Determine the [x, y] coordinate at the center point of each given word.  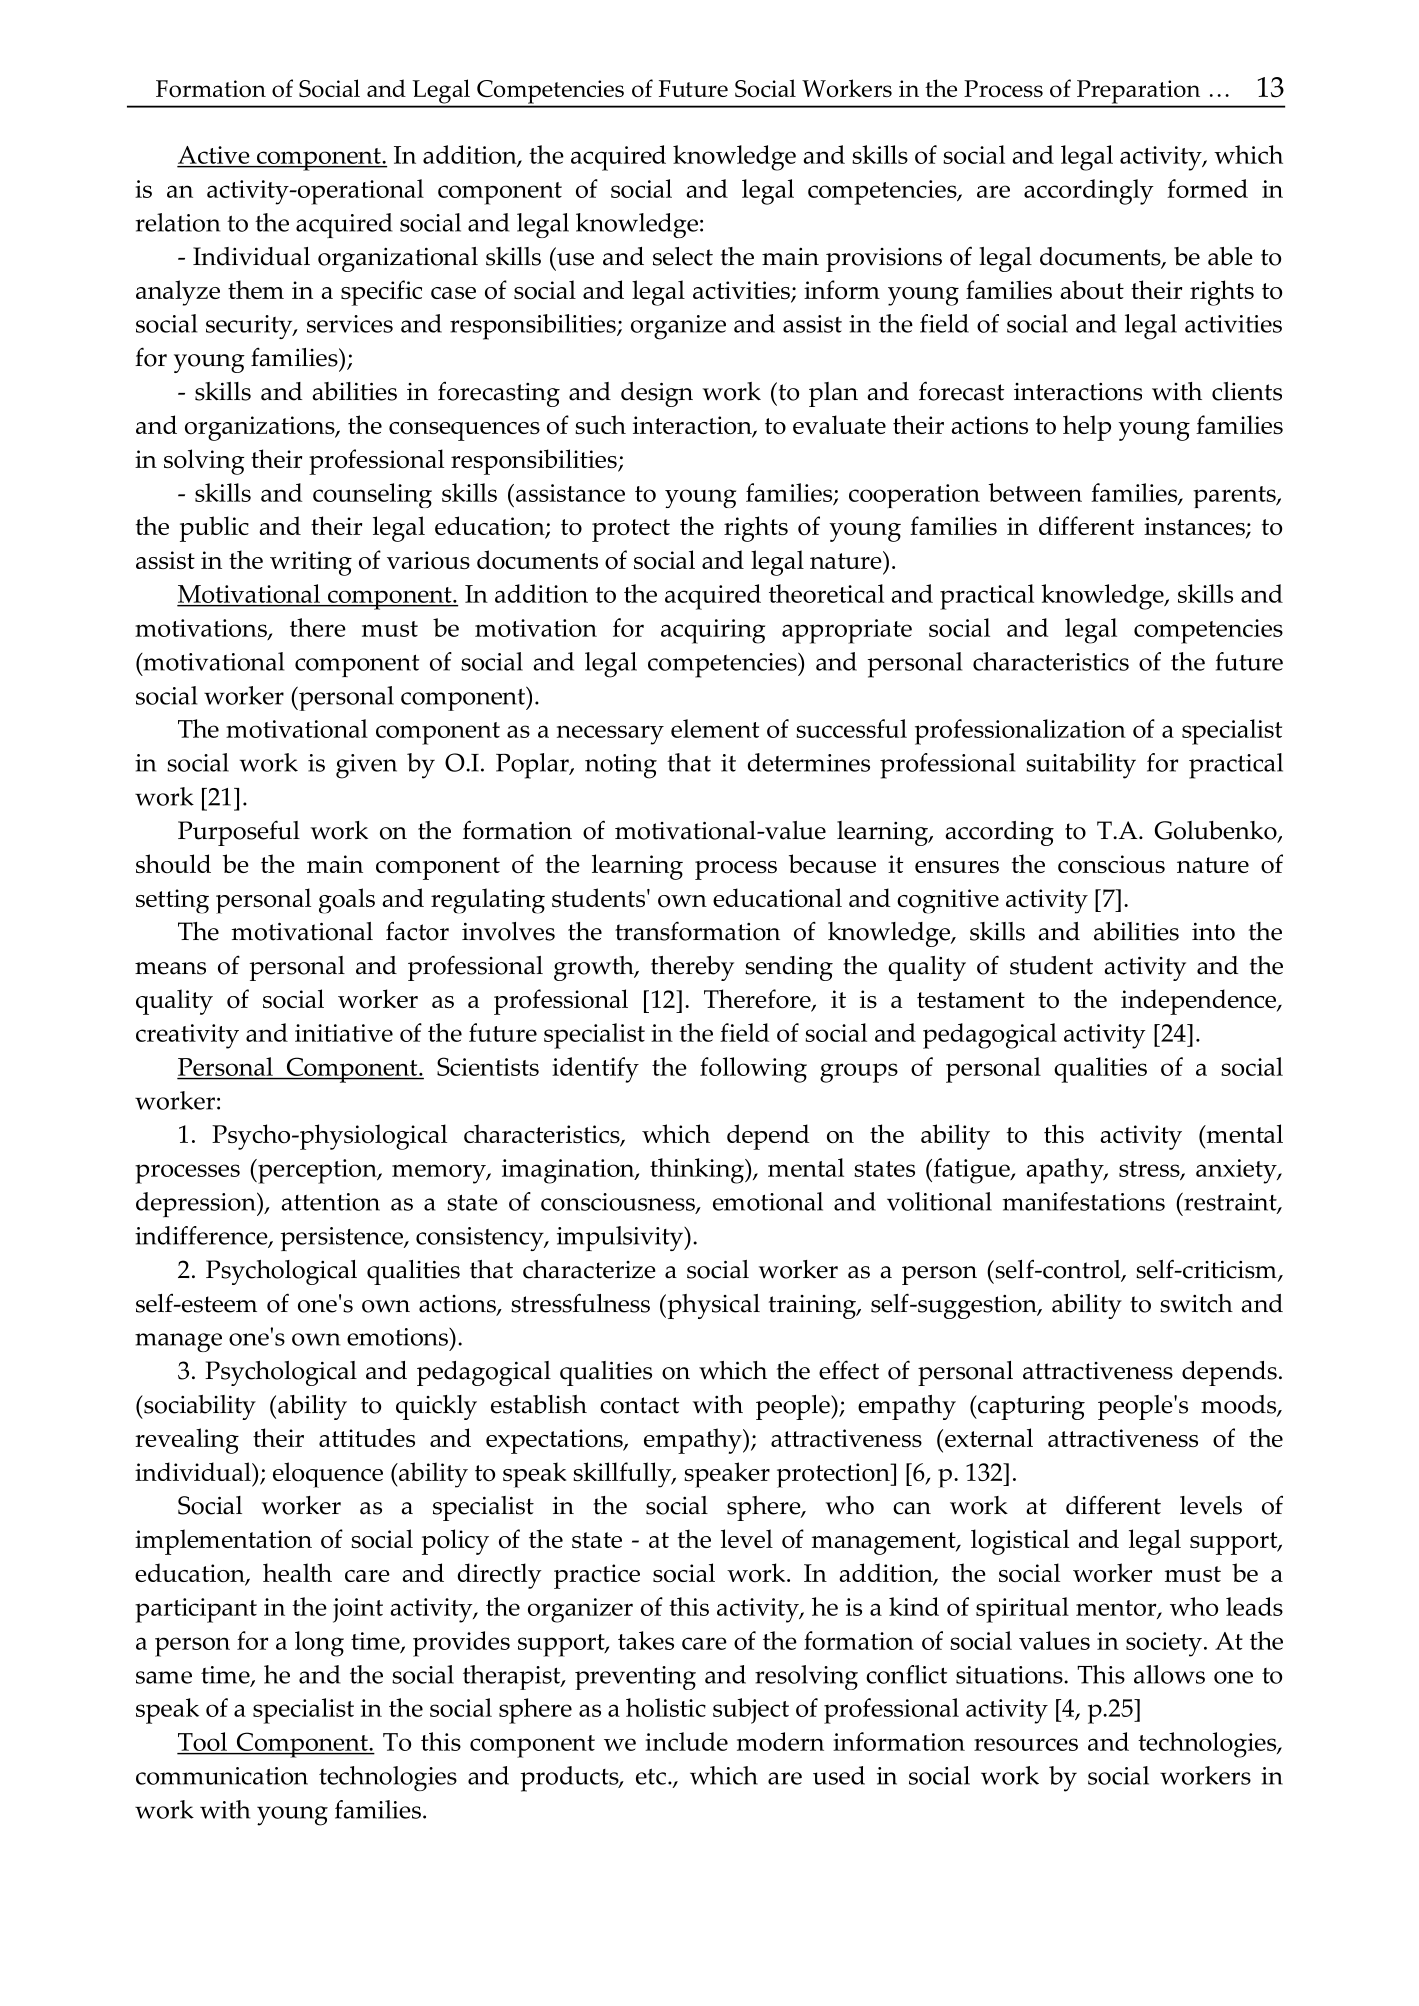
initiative [344, 1033]
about [1092, 289]
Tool [203, 1743]
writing [311, 563]
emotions [398, 1337]
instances [1195, 527]
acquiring [713, 631]
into [1213, 931]
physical [712, 1306]
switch [1196, 1303]
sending [789, 968]
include [686, 1741]
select [683, 256]
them [256, 289]
